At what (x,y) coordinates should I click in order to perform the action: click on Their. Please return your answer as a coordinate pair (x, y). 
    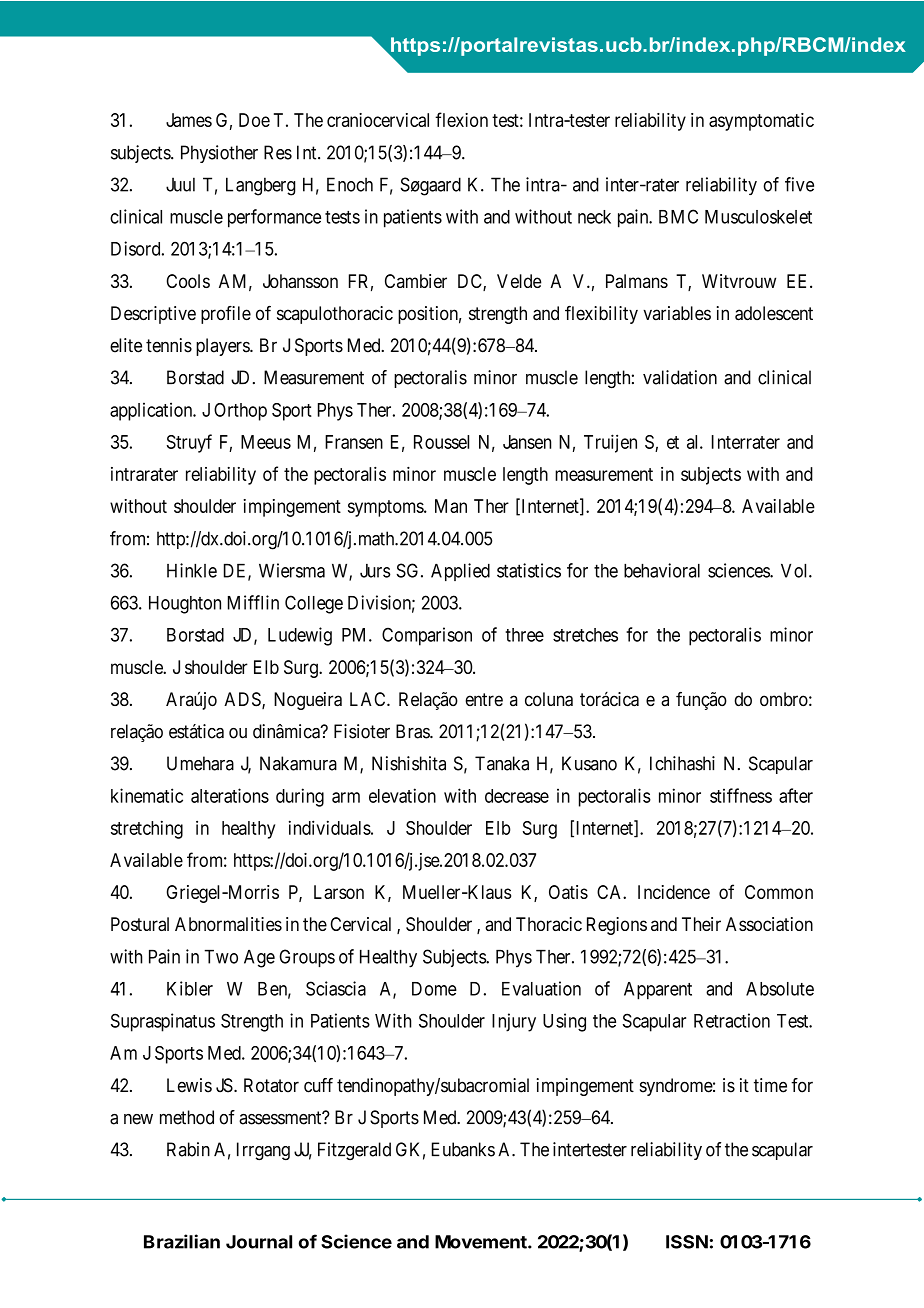
    Looking at the image, I should click on (701, 924).
